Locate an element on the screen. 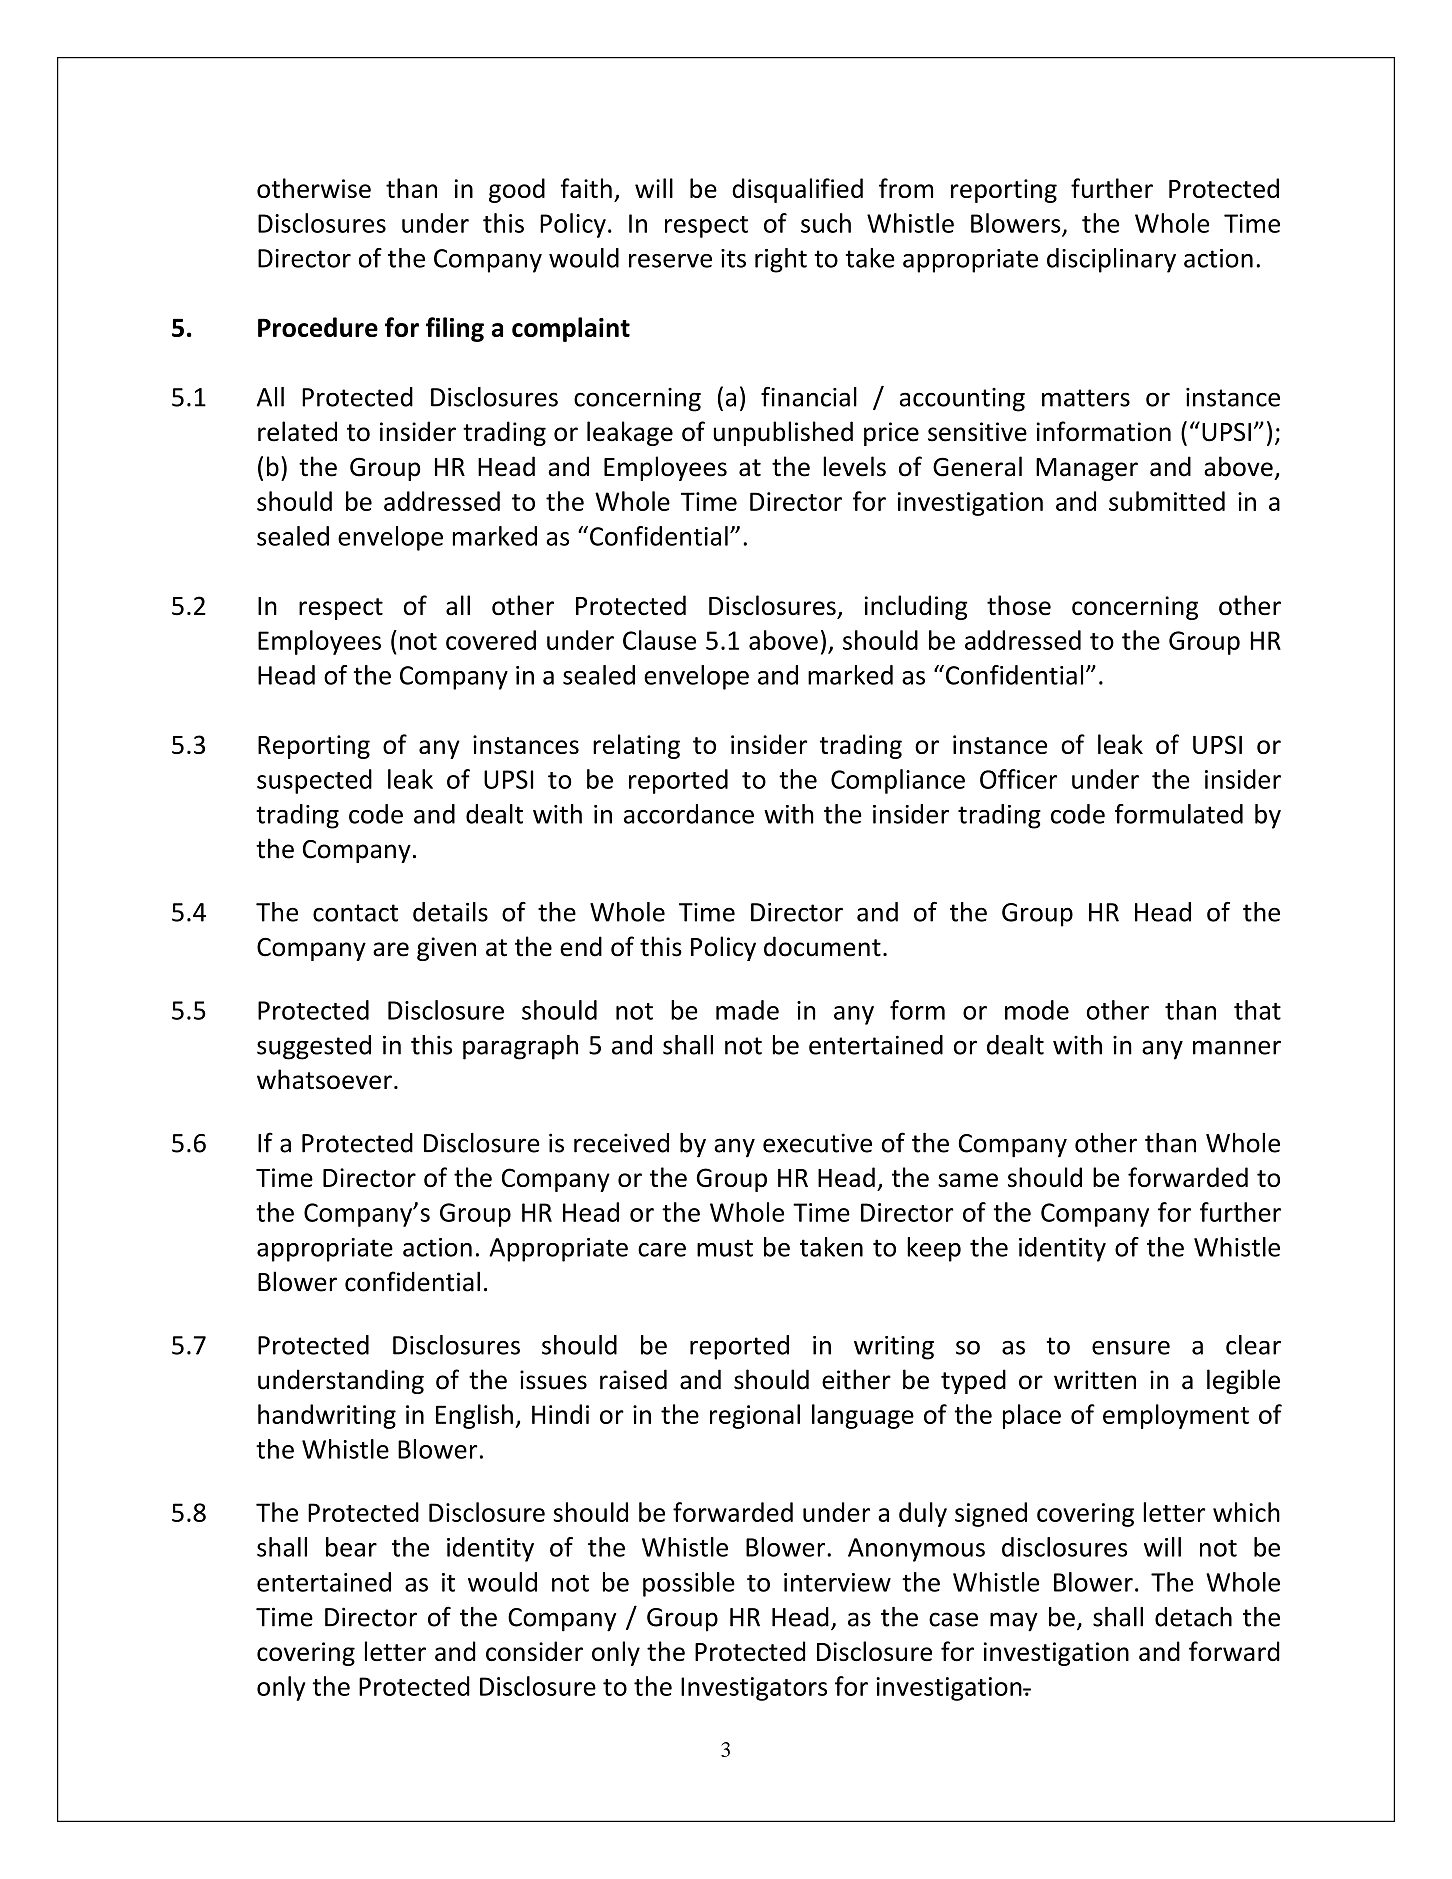  Clause is located at coordinates (659, 640).
